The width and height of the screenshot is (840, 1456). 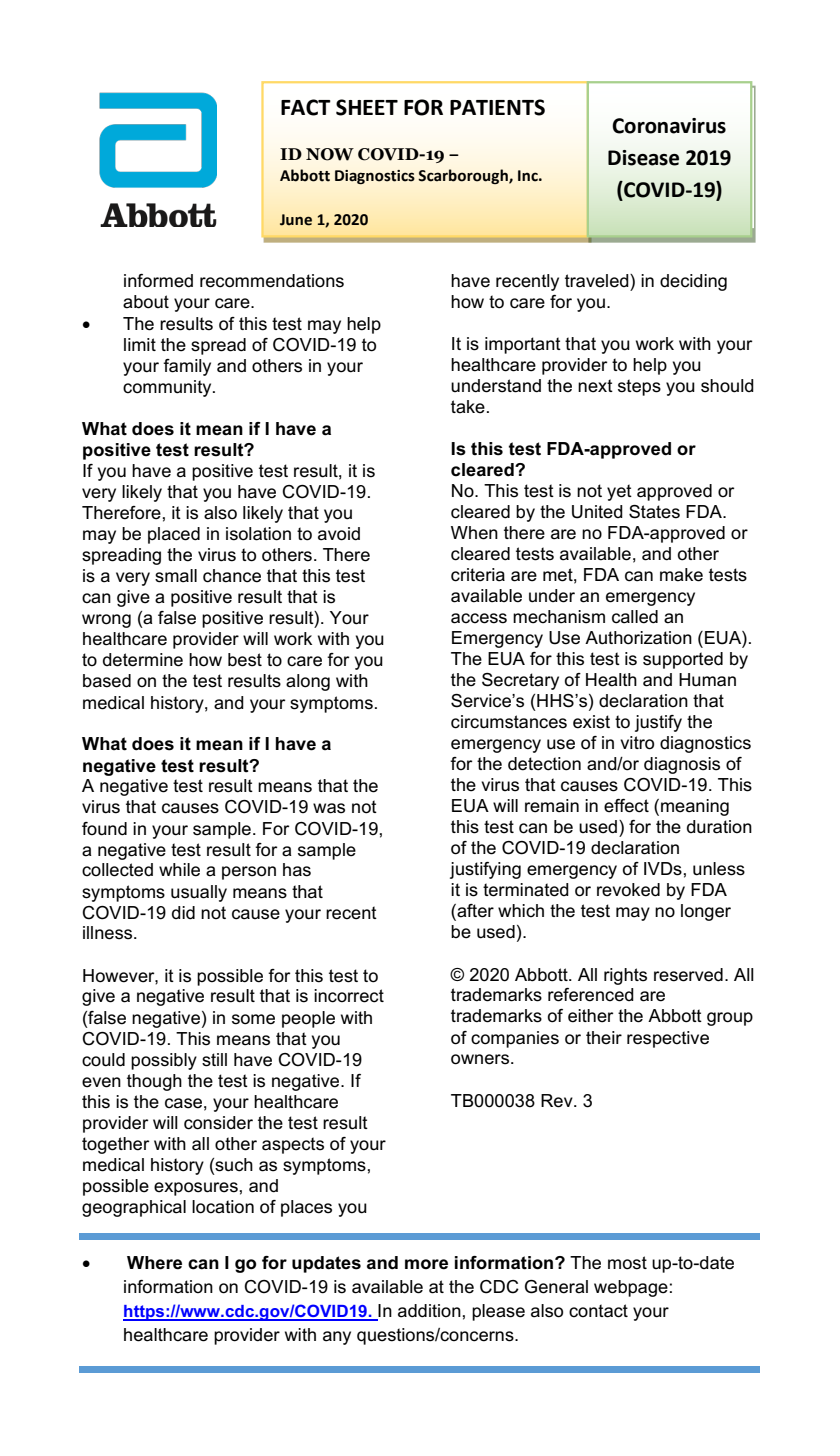 I want to click on SHEET, so click(x=367, y=107).
